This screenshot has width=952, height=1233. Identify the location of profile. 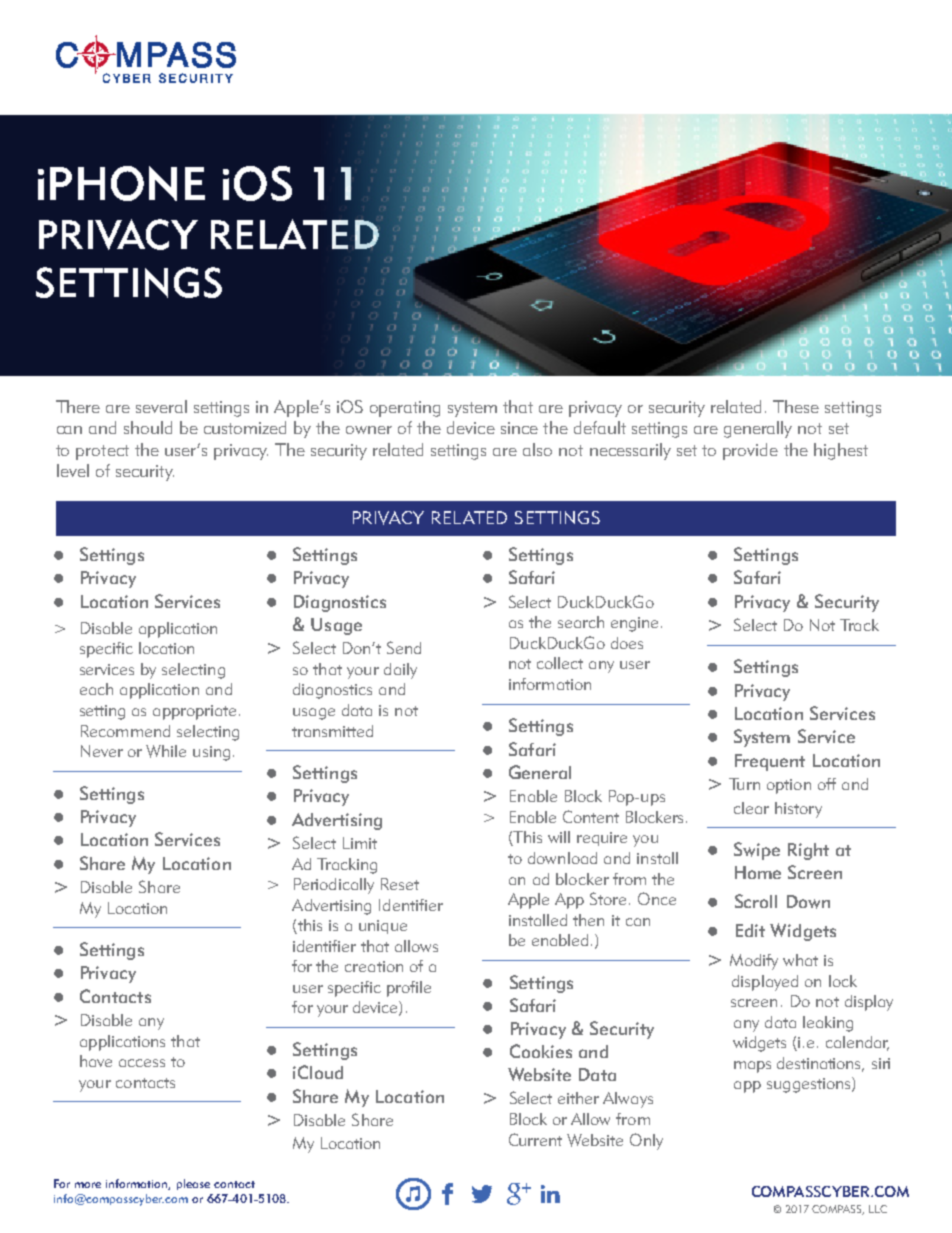
(409, 989).
